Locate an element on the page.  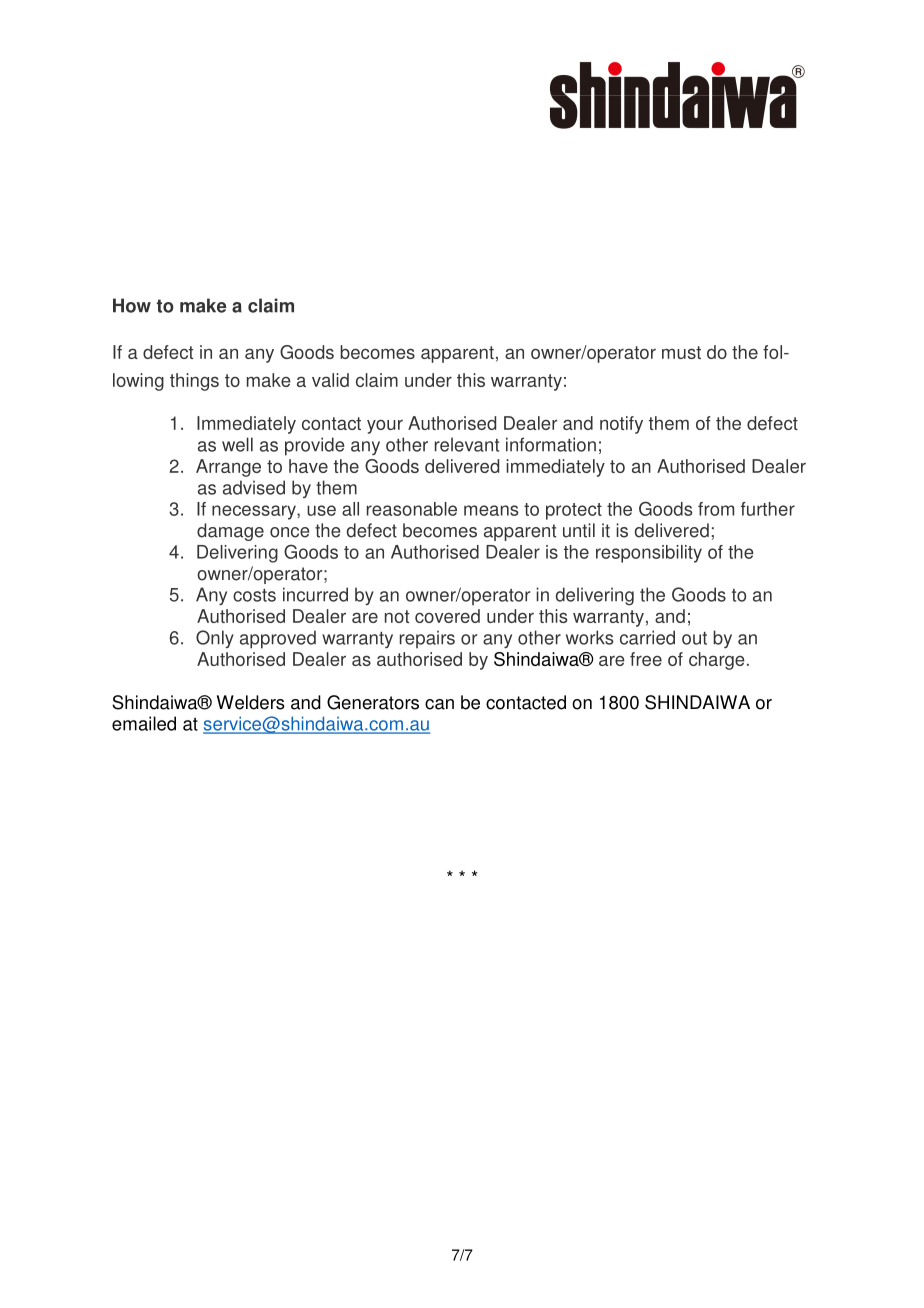
valid is located at coordinates (330, 380).
